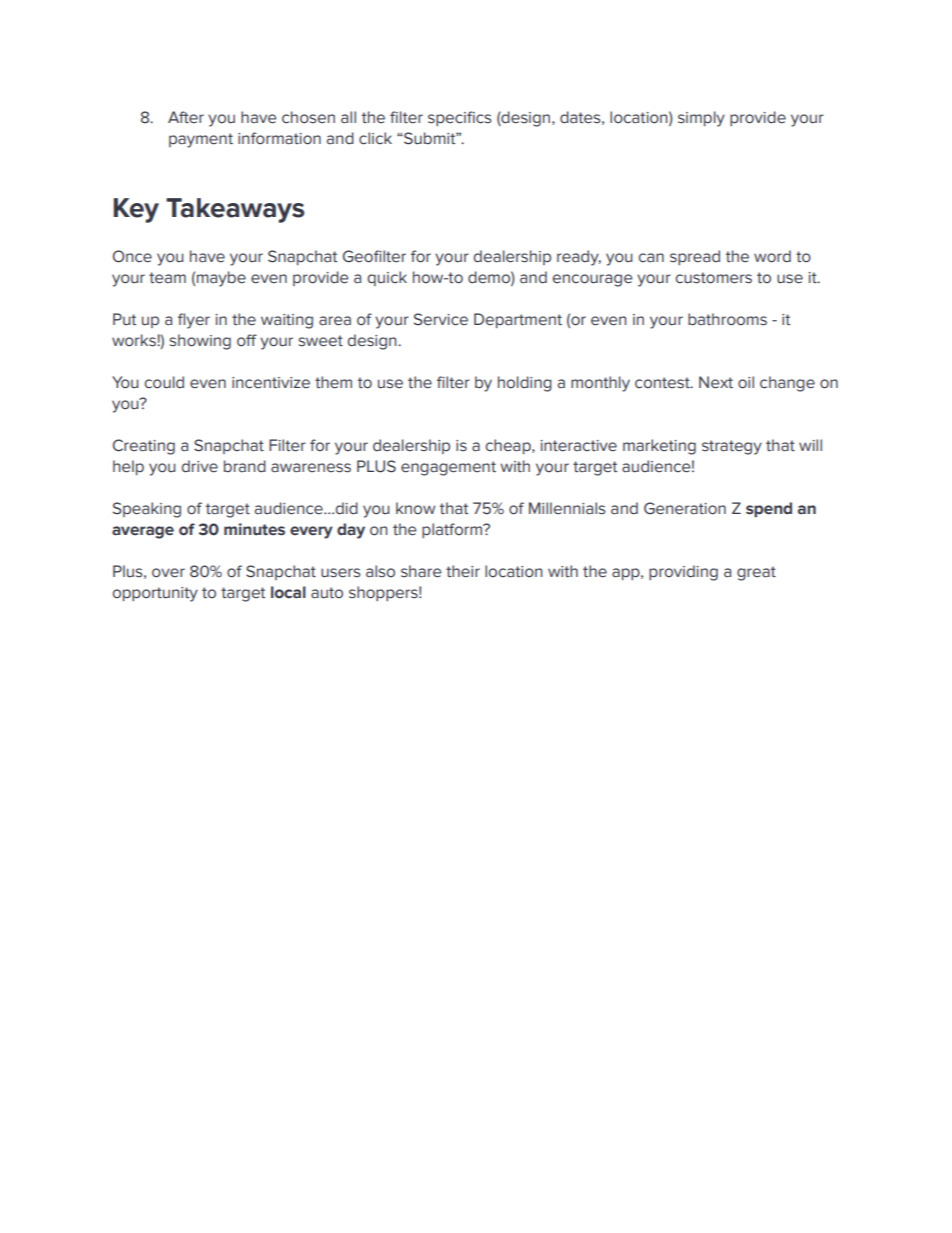 The width and height of the screenshot is (952, 1233). Describe the element at coordinates (168, 573) in the screenshot. I see `over` at that location.
